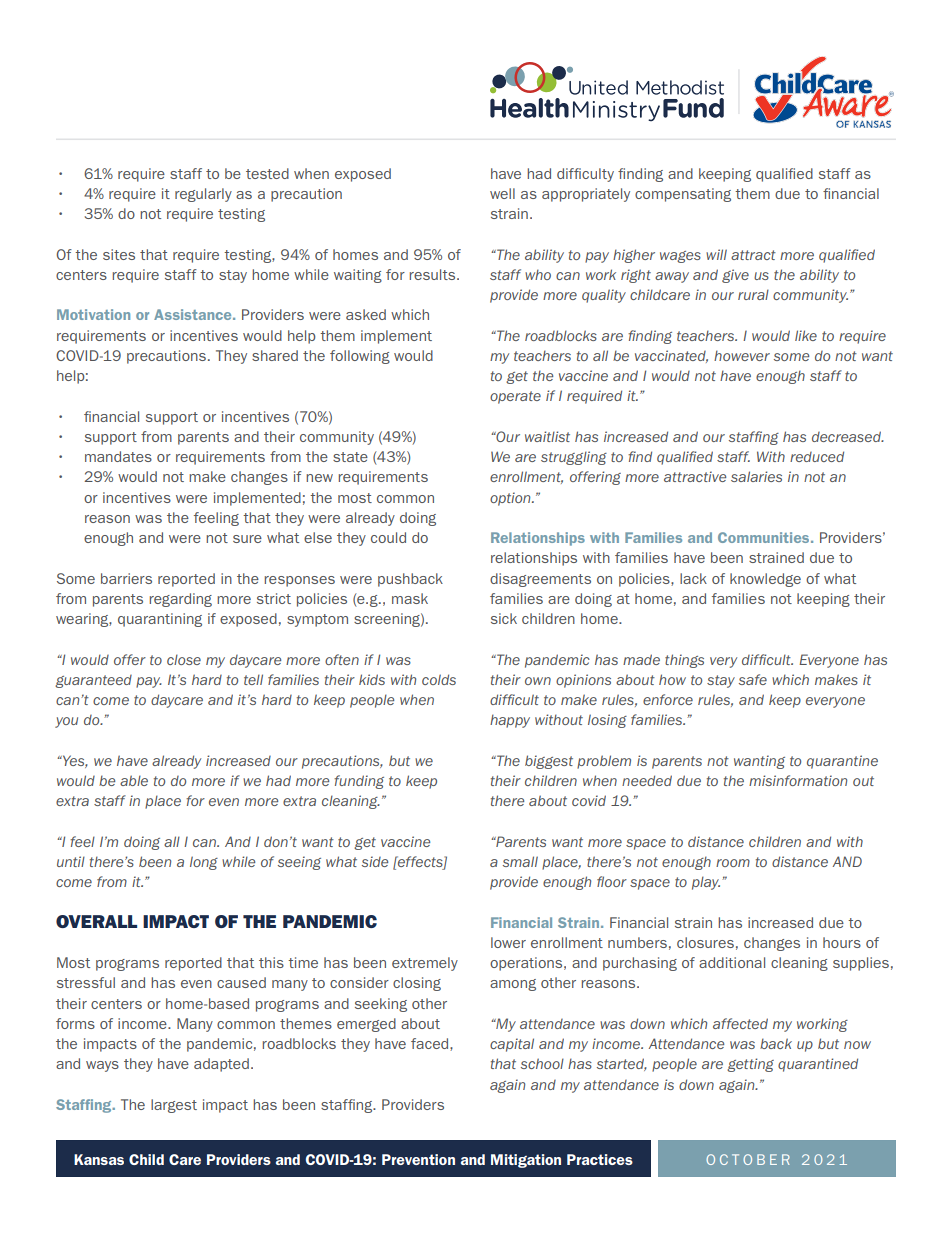 This image has height=1233, width=952. Describe the element at coordinates (748, 1159) in the image. I see `OCTOBER` at that location.
